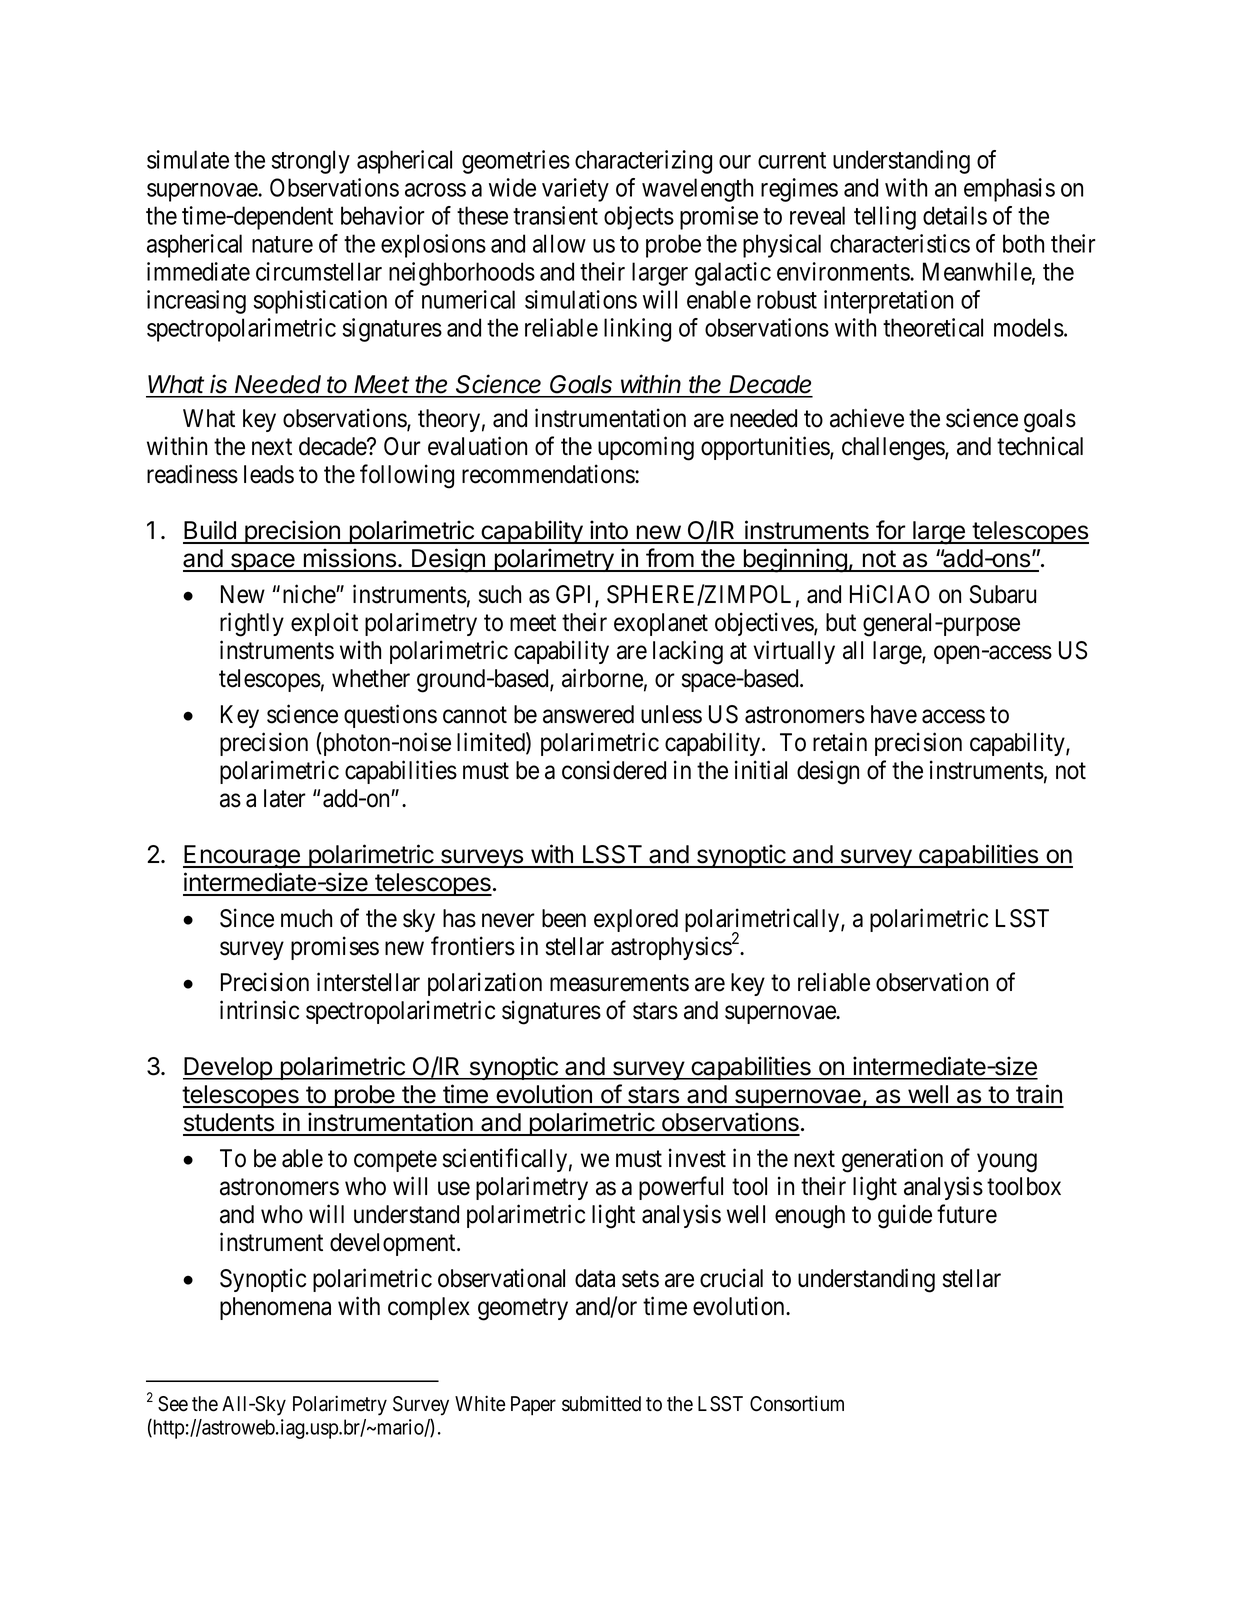 Image resolution: width=1243 pixels, height=1609 pixels. What do you see at coordinates (576, 595) in the screenshot?
I see `GPI` at bounding box center [576, 595].
